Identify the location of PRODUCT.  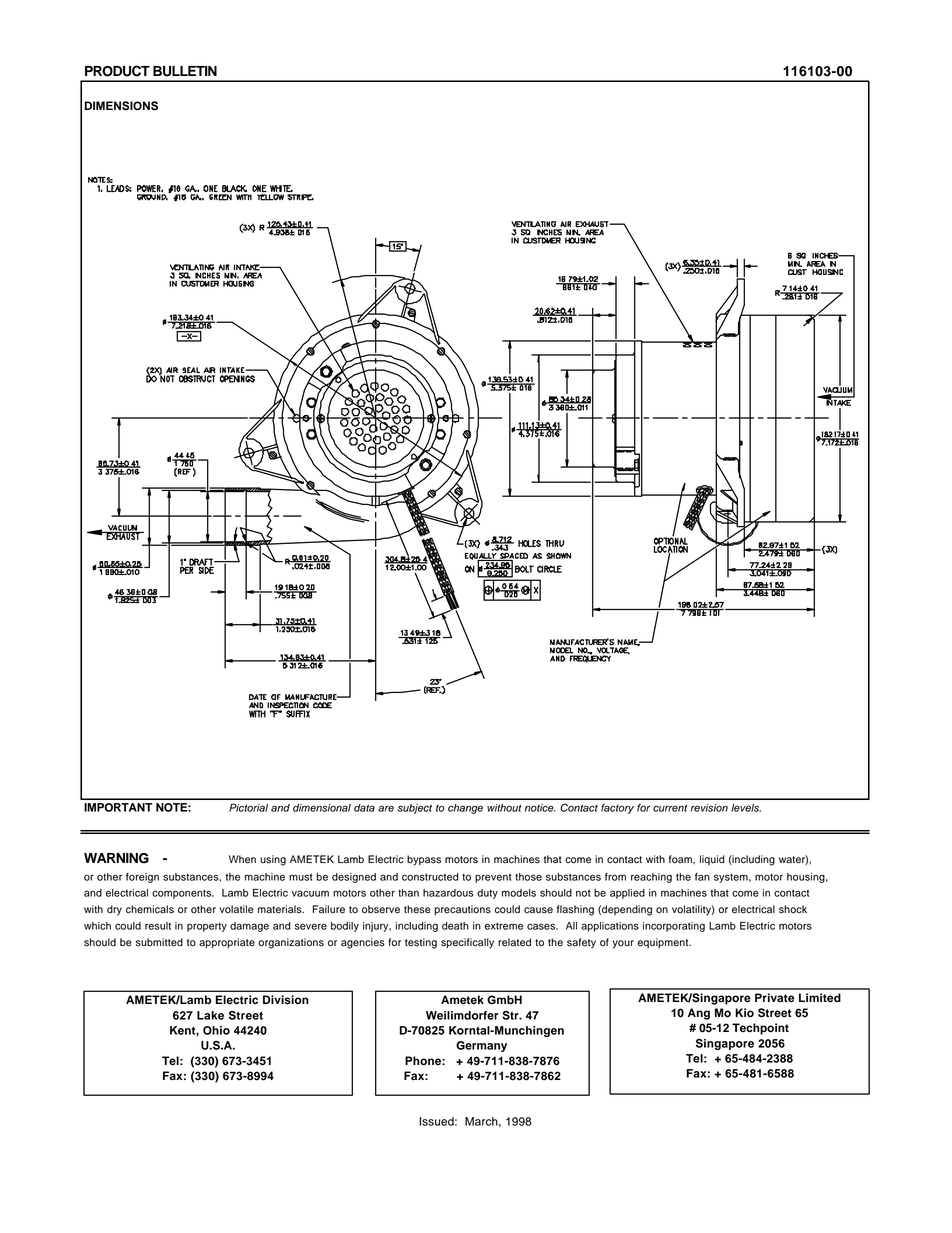
(117, 71).
